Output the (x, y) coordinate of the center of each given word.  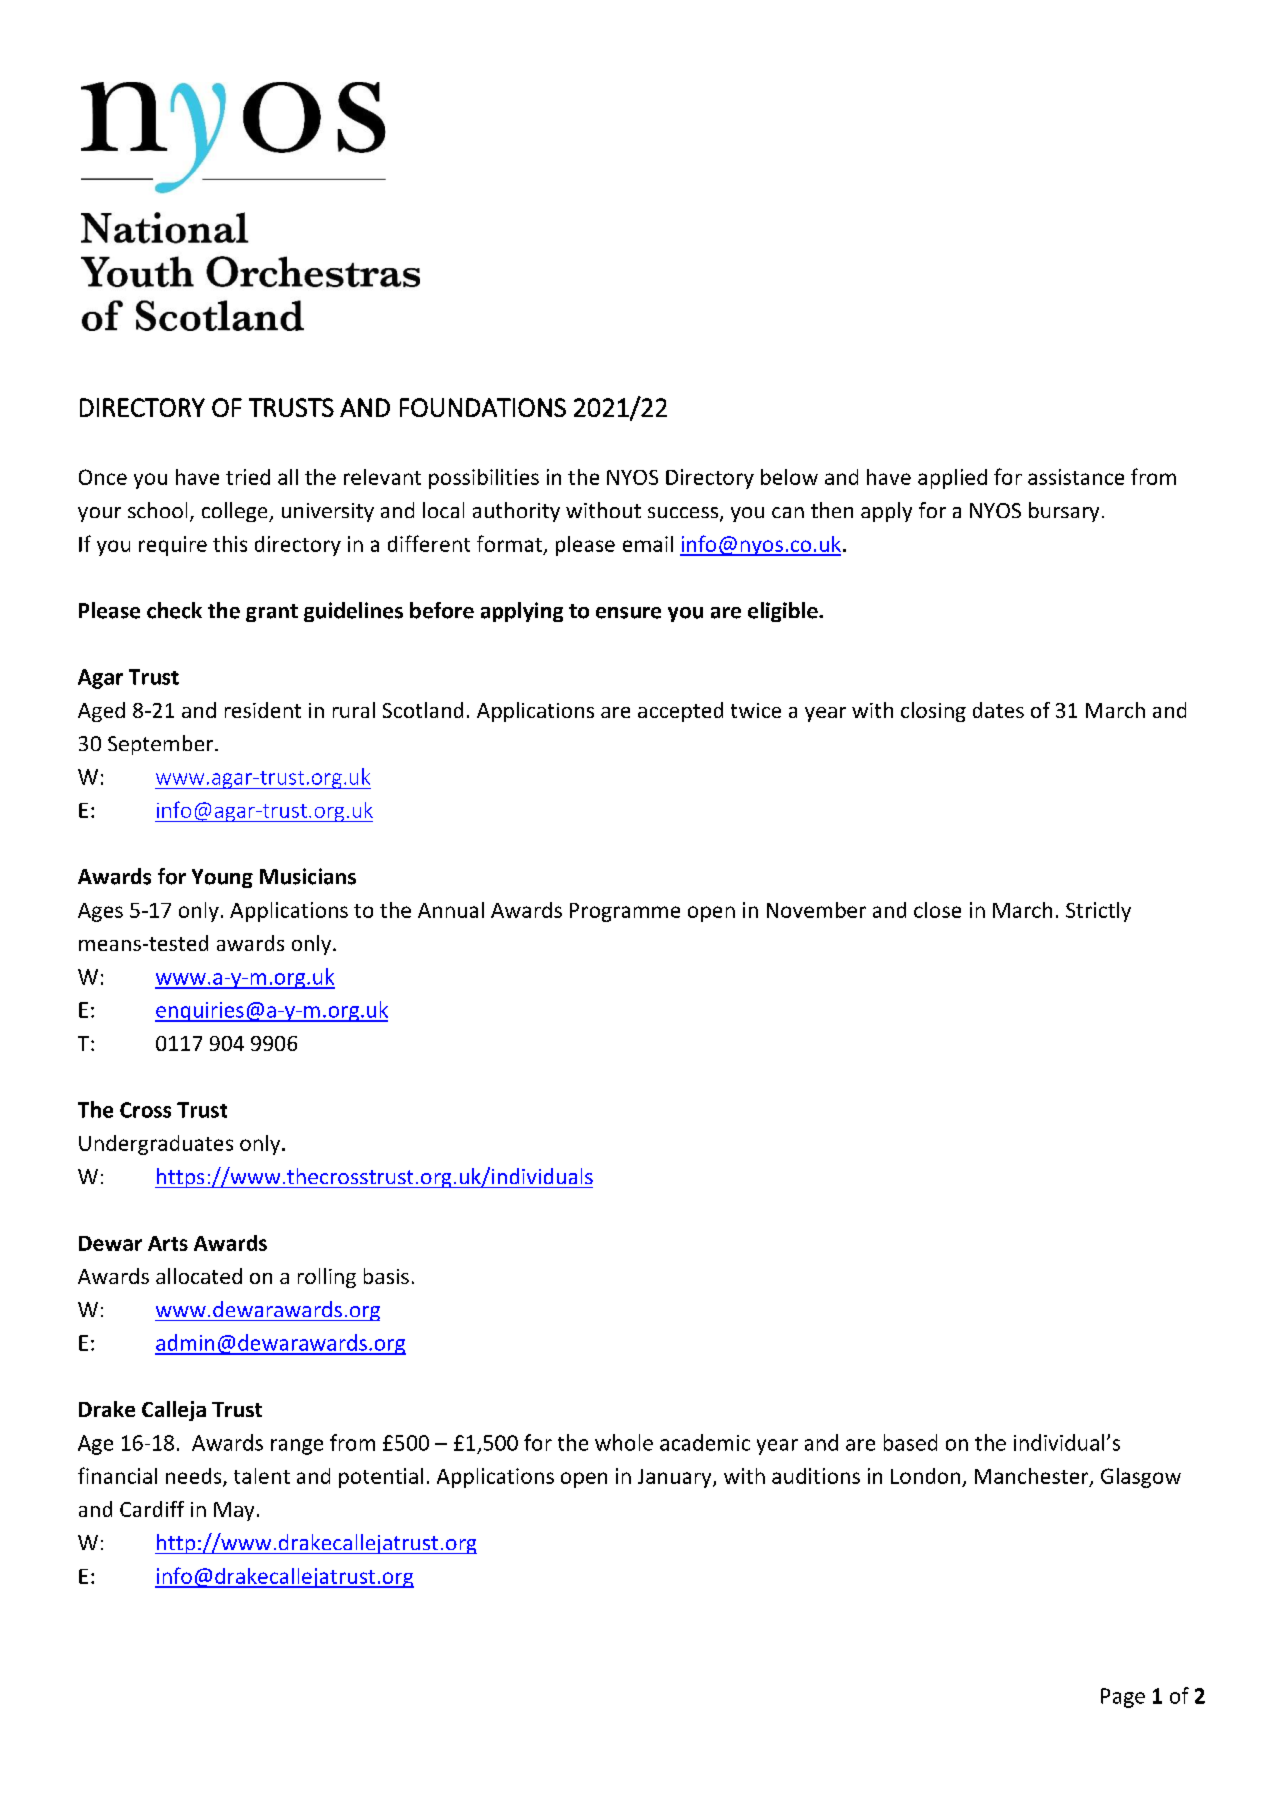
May (234, 1511)
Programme (625, 912)
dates (998, 710)
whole (624, 1442)
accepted (680, 712)
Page (1123, 1698)
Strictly (1098, 912)
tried (248, 477)
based (910, 1442)
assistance (1076, 477)
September (162, 745)
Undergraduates (156, 1145)
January (676, 1478)
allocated (199, 1276)
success (684, 514)
